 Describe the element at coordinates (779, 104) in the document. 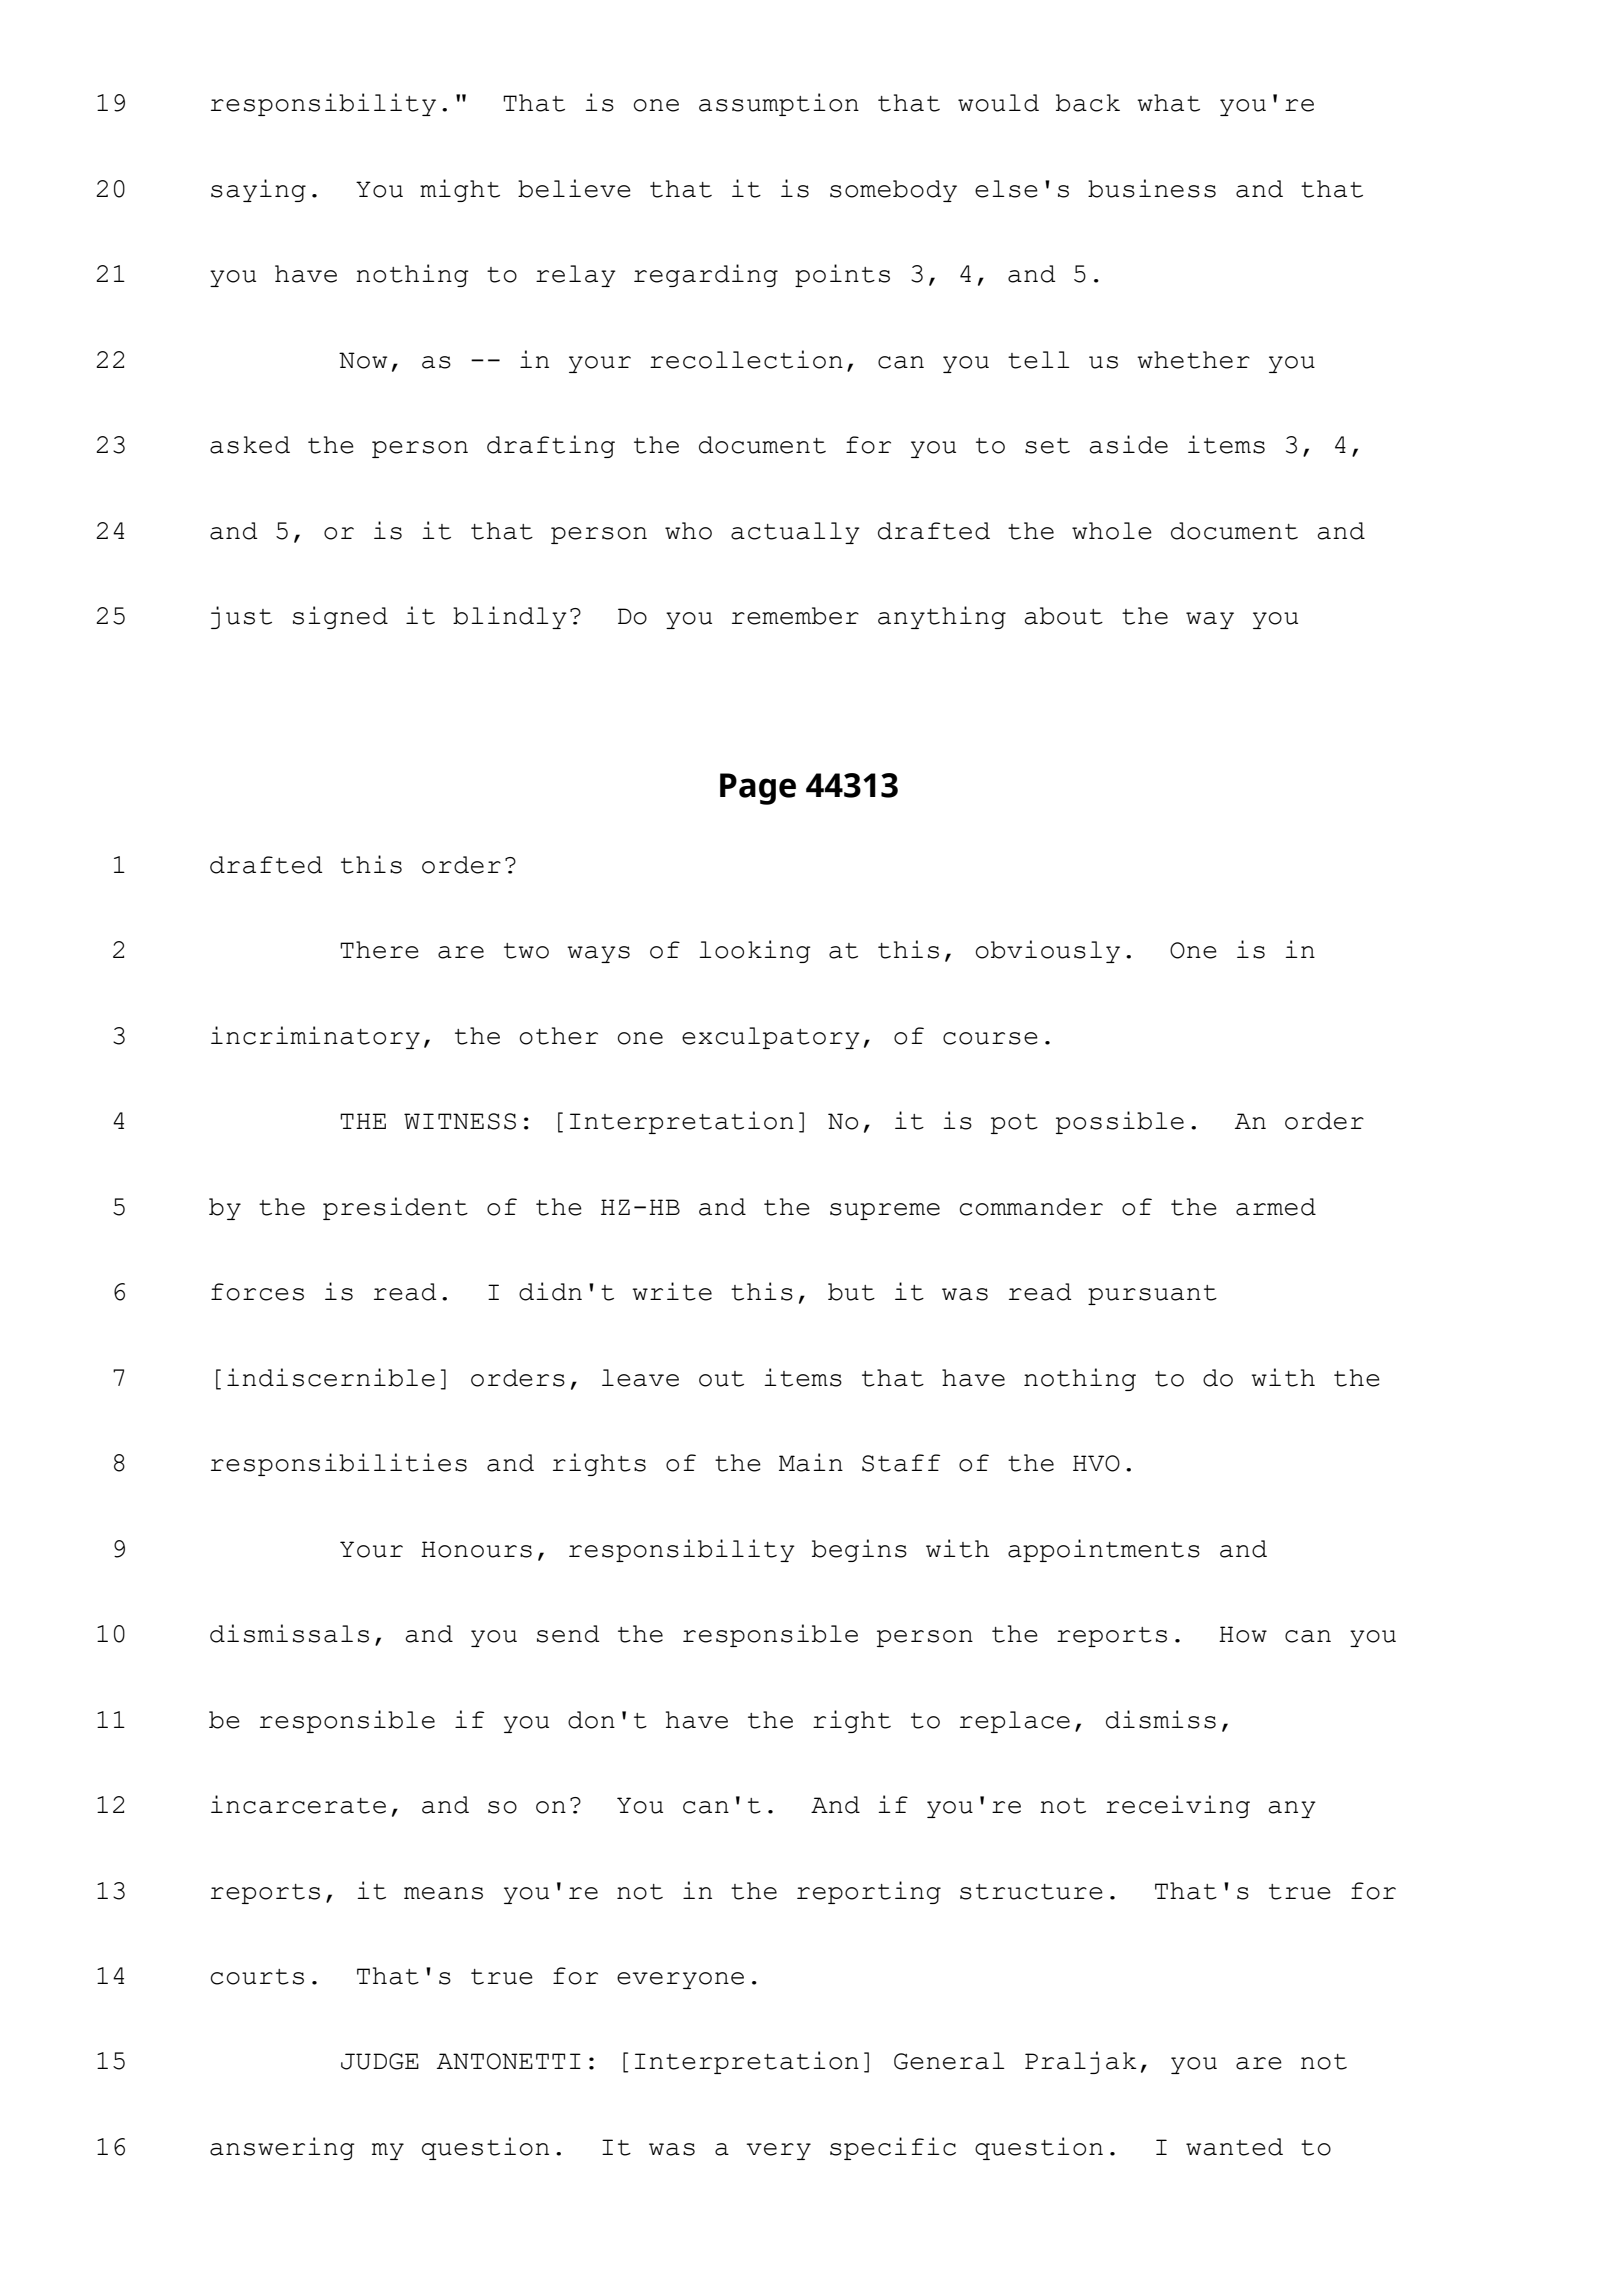

I see `assumption` at that location.
